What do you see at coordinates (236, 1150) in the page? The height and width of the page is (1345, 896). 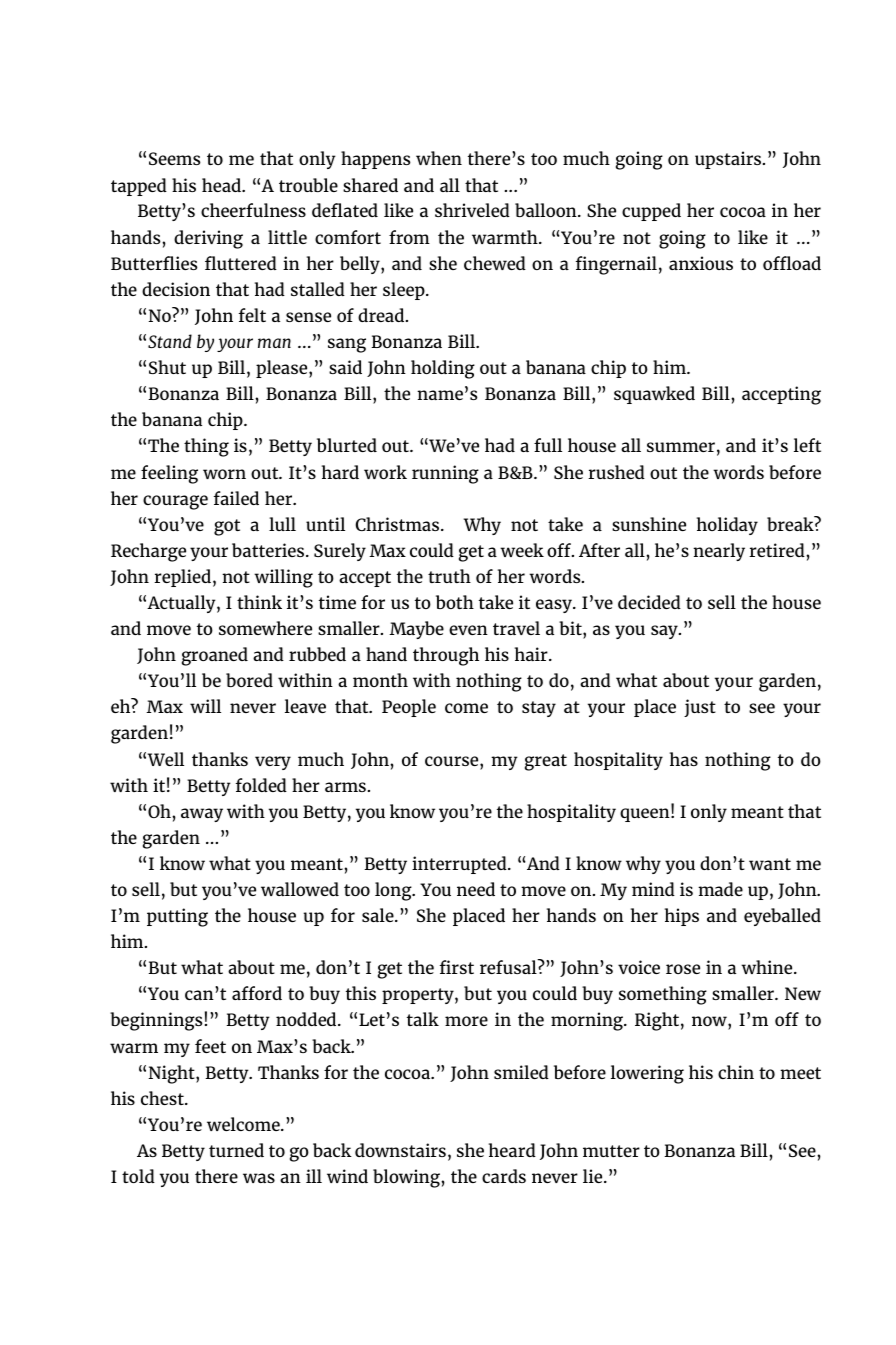 I see `turned` at bounding box center [236, 1150].
